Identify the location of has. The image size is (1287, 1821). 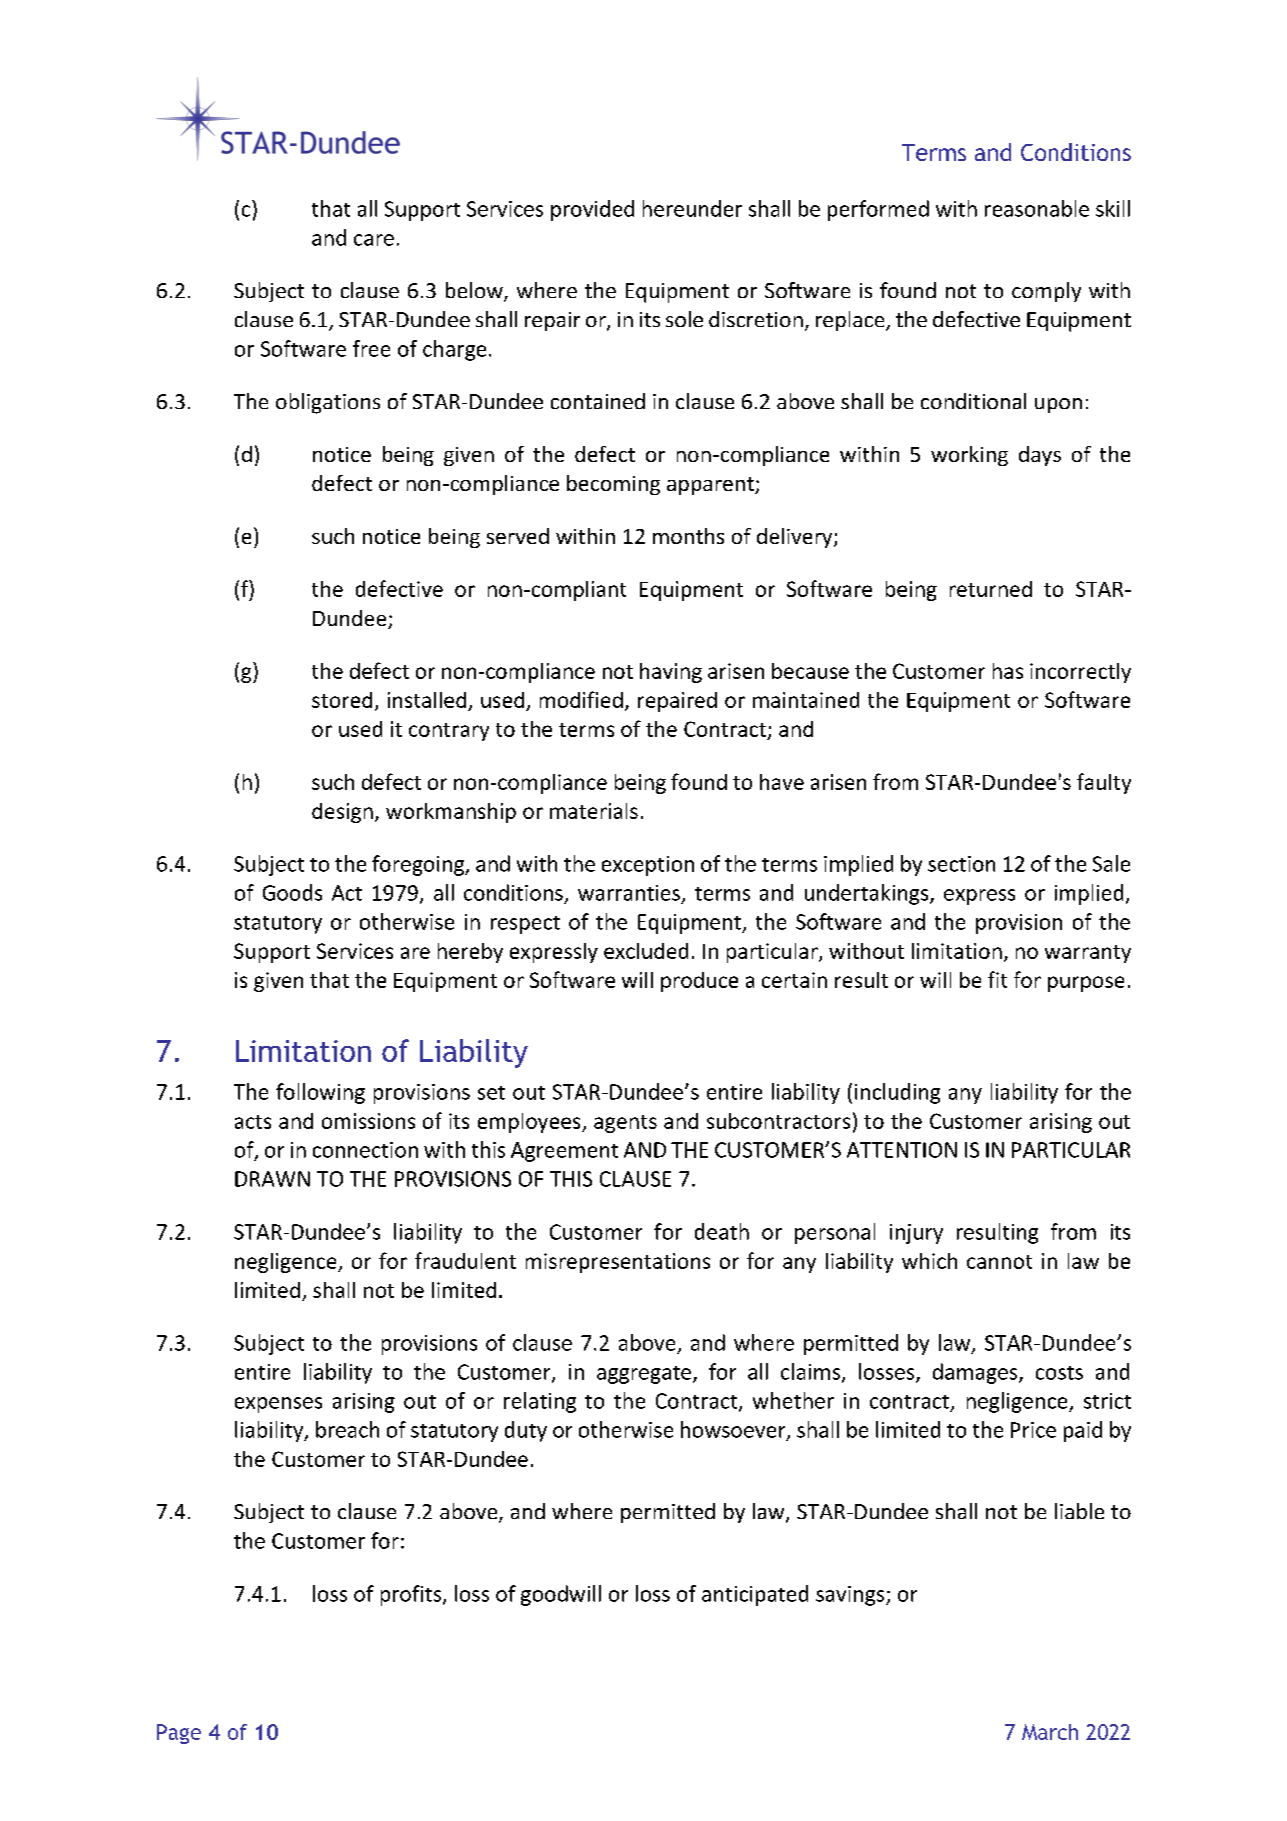
(1008, 671).
